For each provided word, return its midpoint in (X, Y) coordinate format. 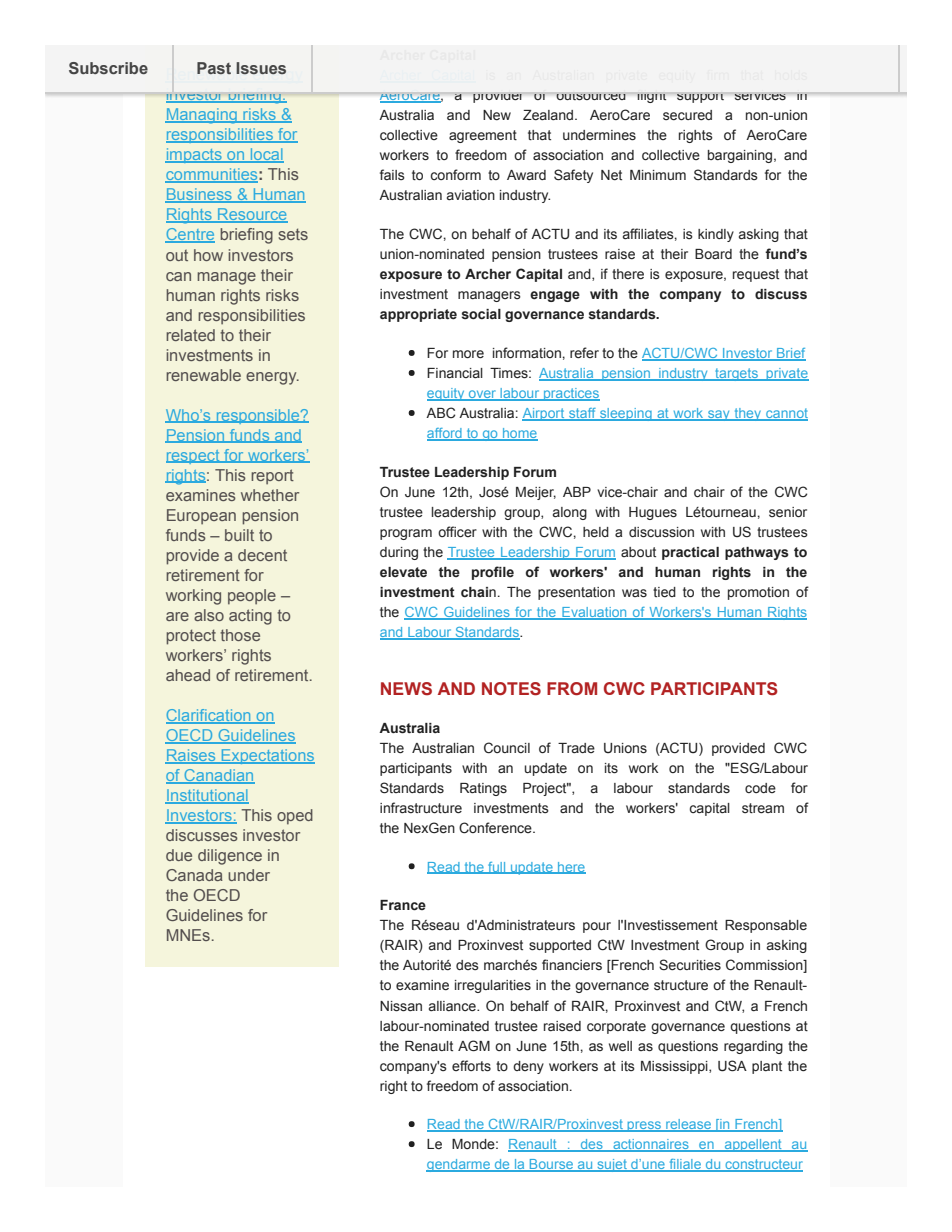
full (497, 868)
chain (478, 592)
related (190, 335)
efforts (471, 1066)
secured (687, 115)
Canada (194, 875)
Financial (455, 373)
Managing (202, 116)
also (209, 615)
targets (736, 374)
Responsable (766, 926)
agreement (483, 136)
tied (664, 592)
